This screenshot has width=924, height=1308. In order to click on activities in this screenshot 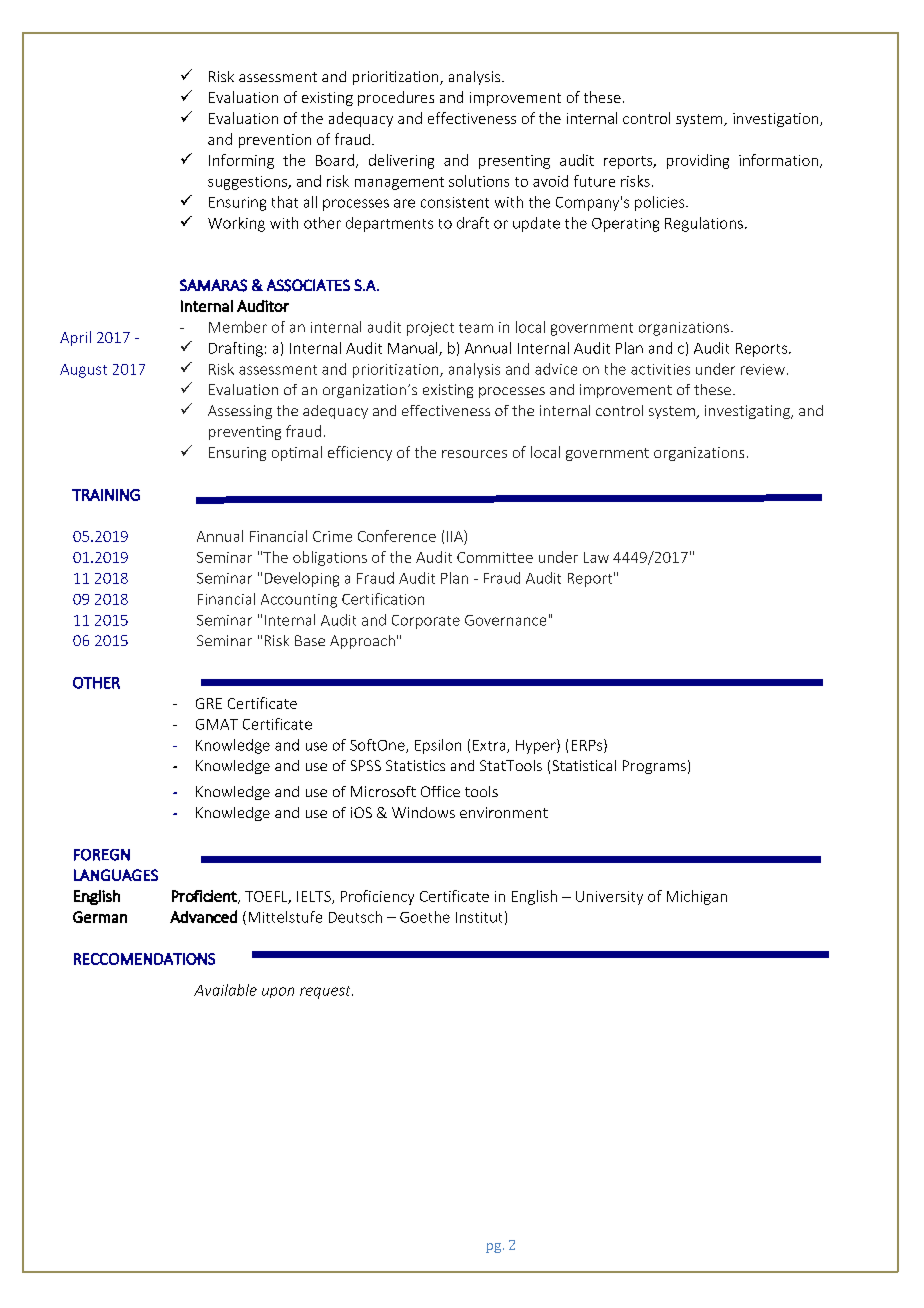, I will do `click(660, 369)`.
